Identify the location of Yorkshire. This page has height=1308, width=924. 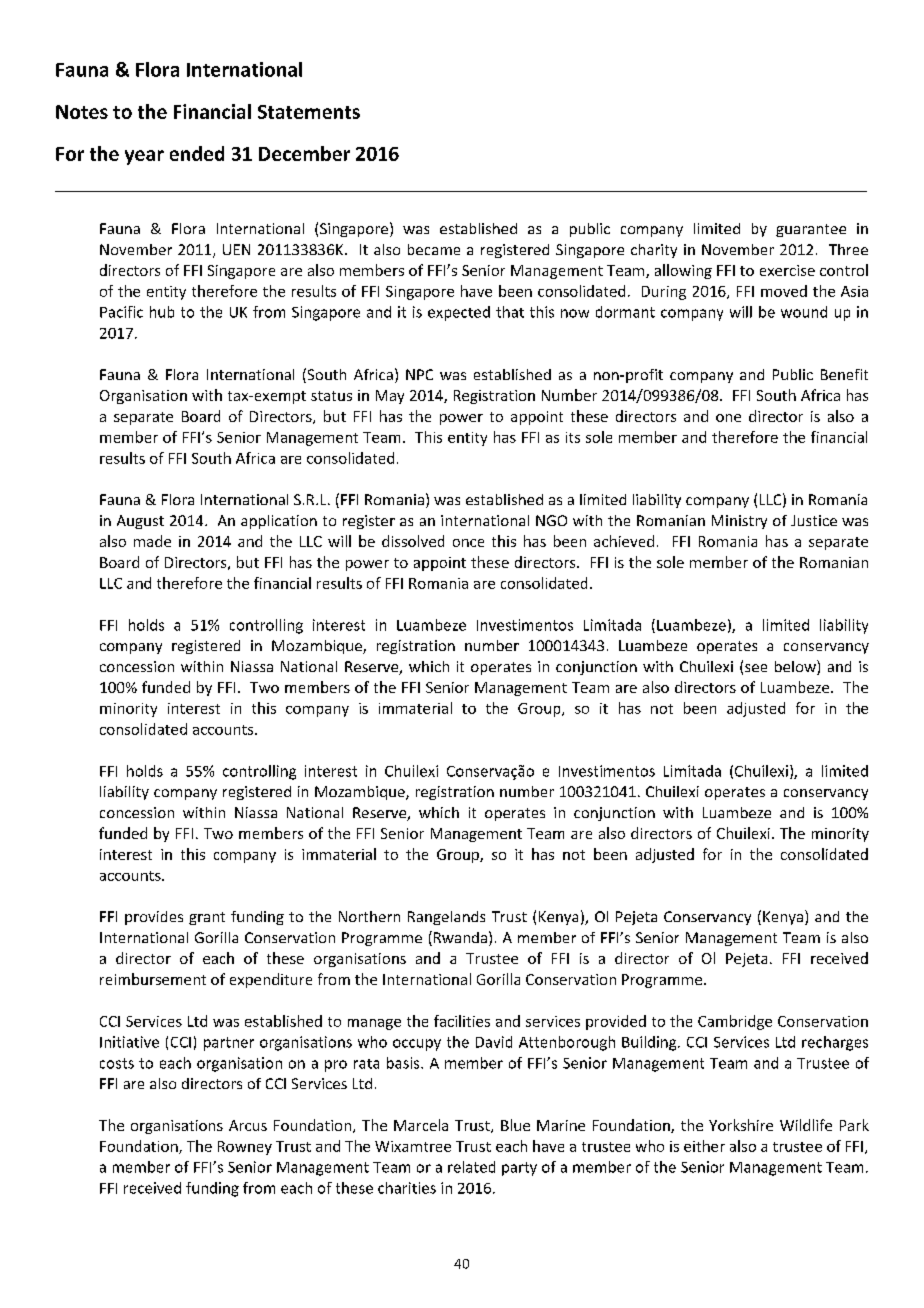
(741, 1125).
